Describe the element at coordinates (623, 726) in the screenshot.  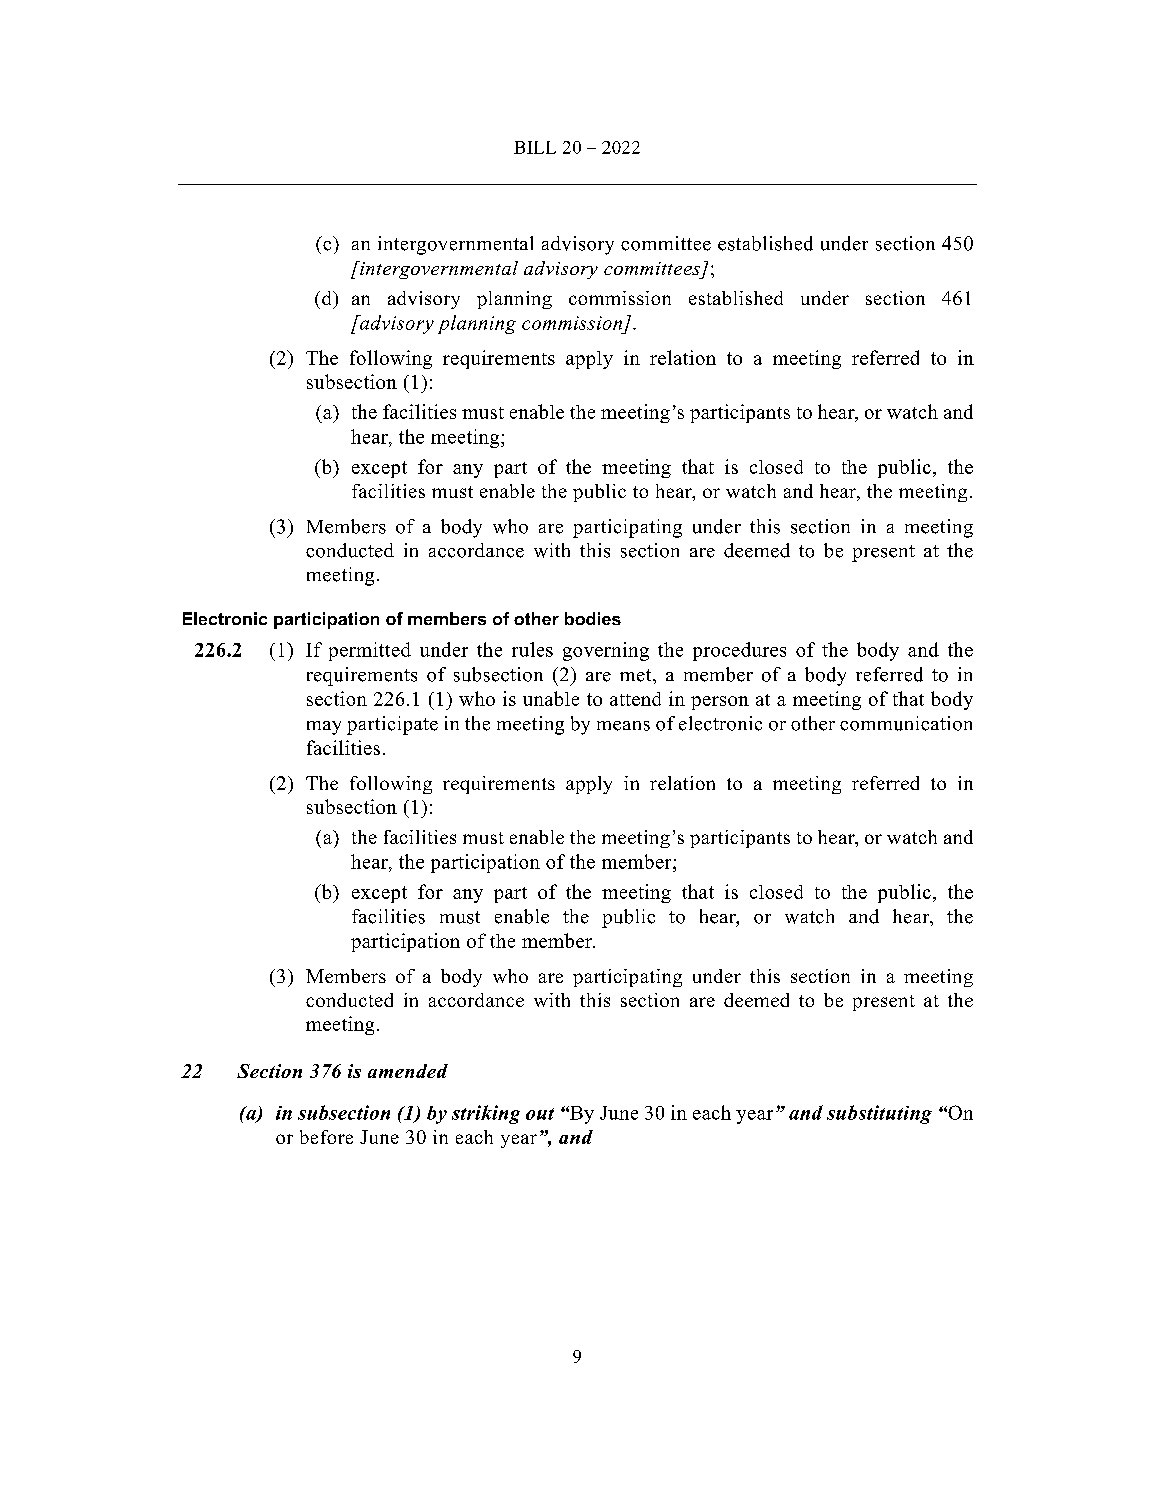
I see `means` at that location.
